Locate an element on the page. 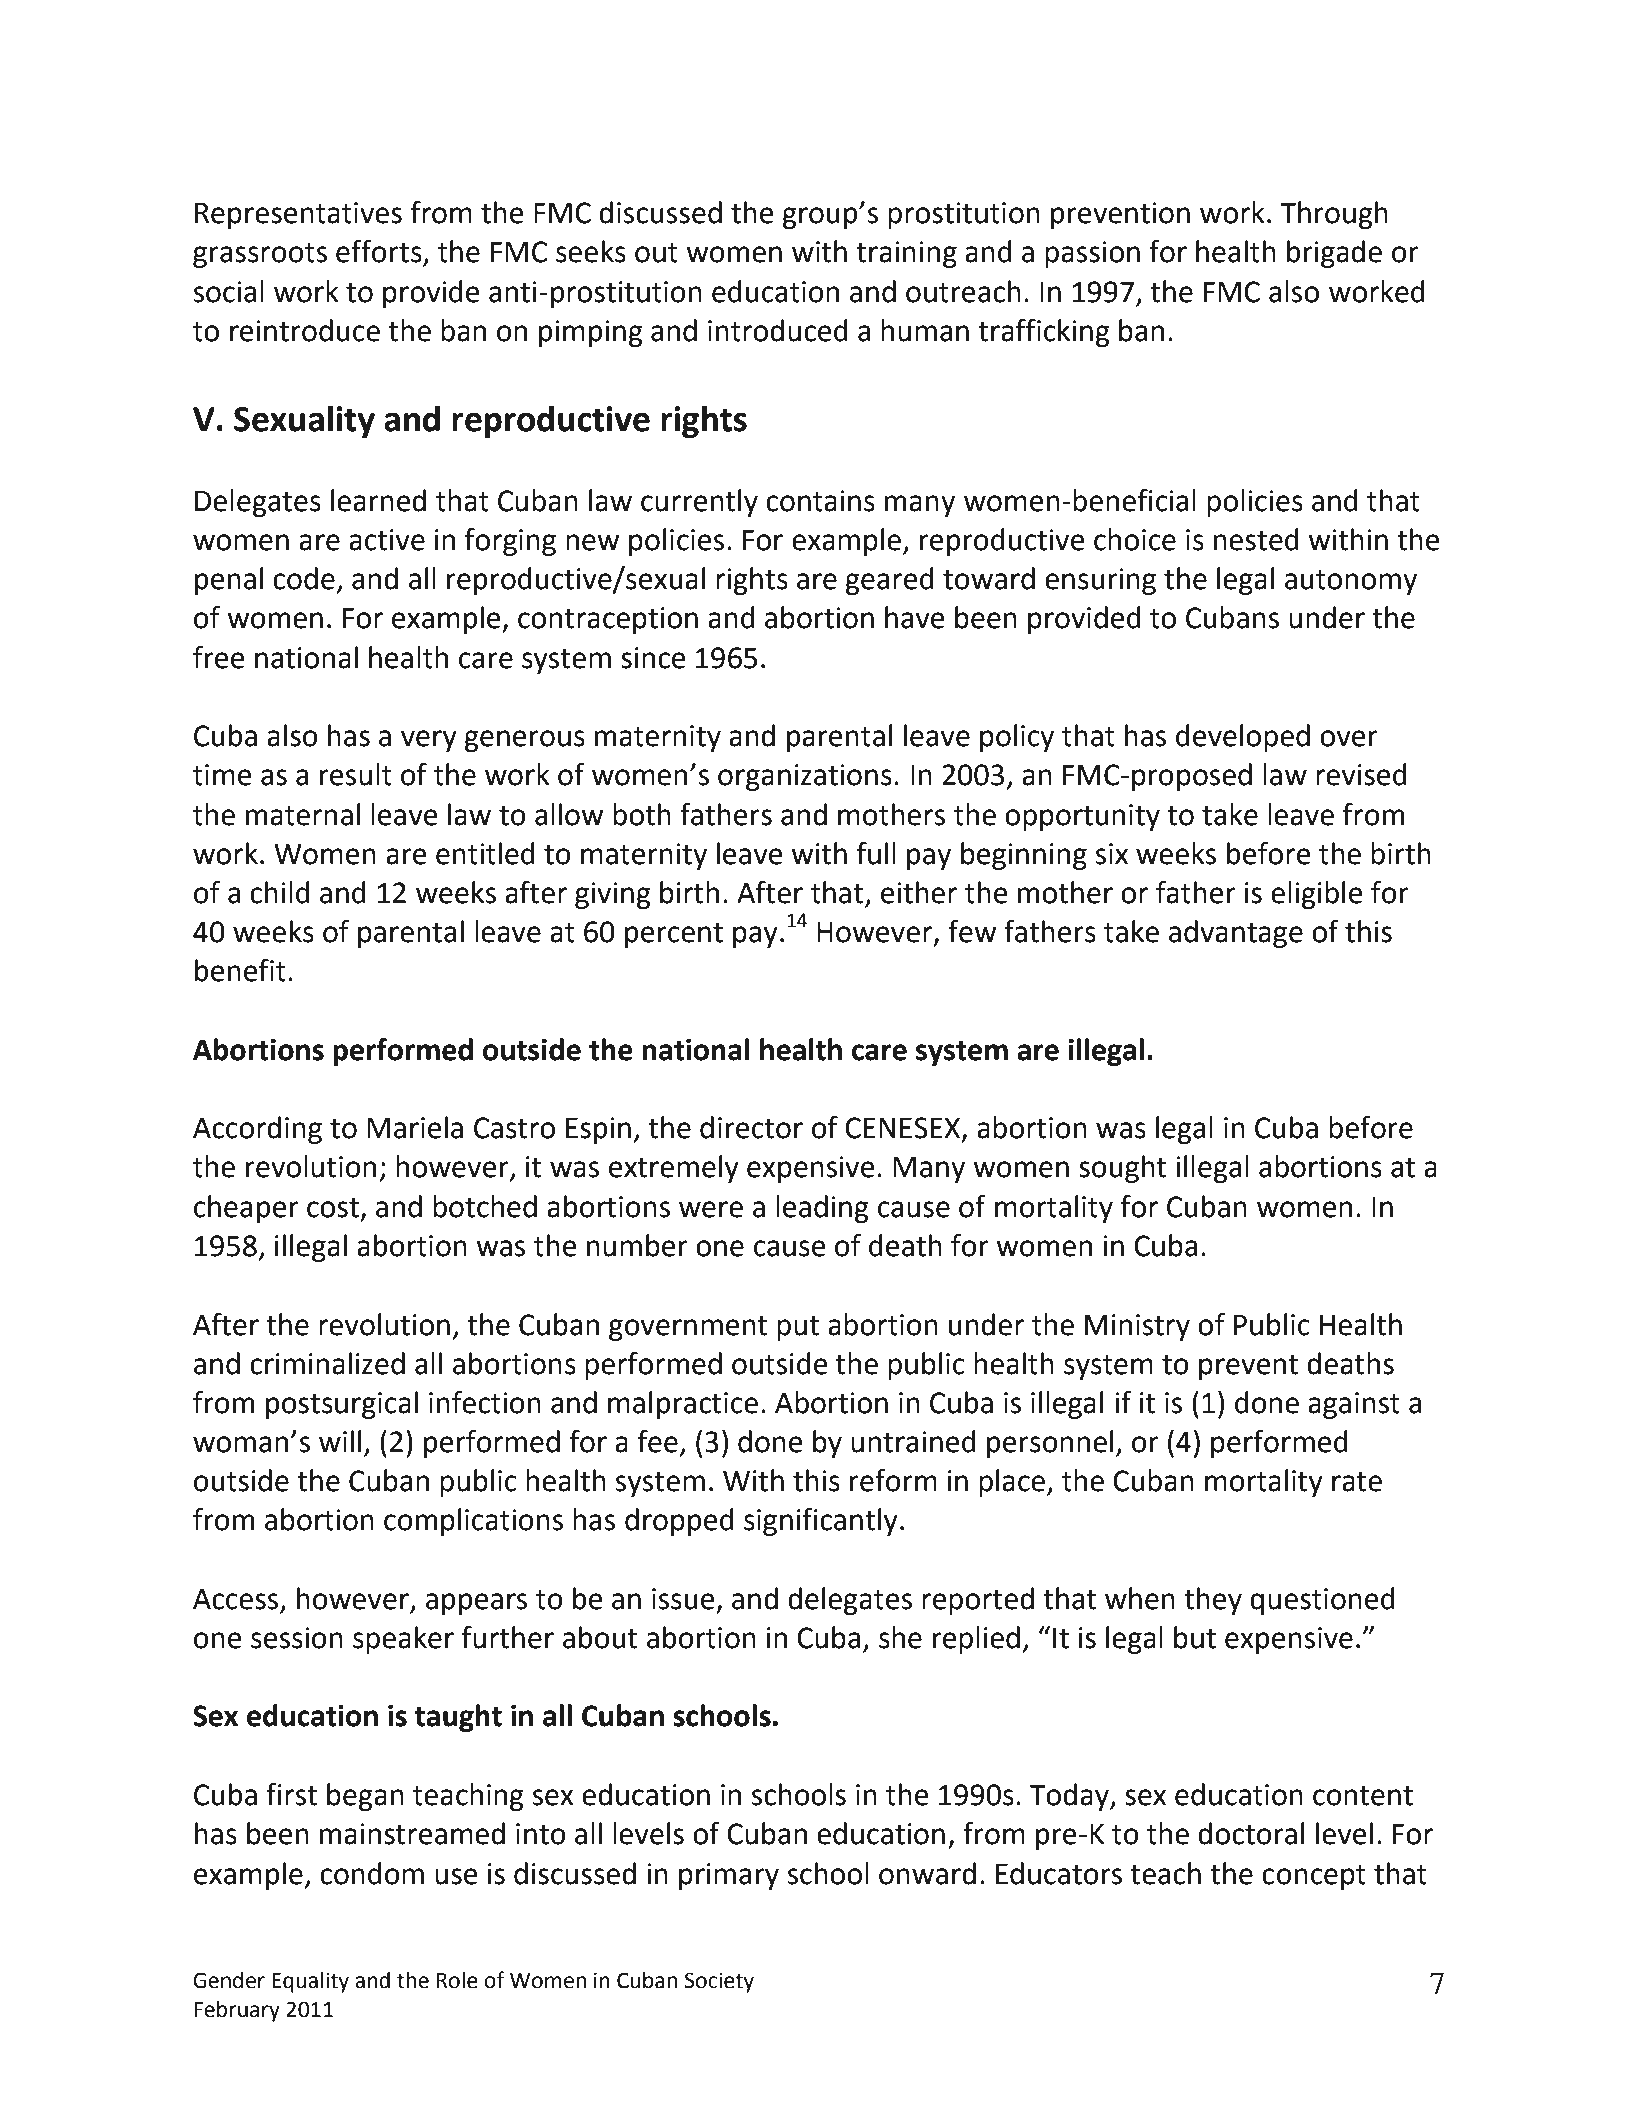 This document has width=1638, height=2120. Equality is located at coordinates (310, 1982).
